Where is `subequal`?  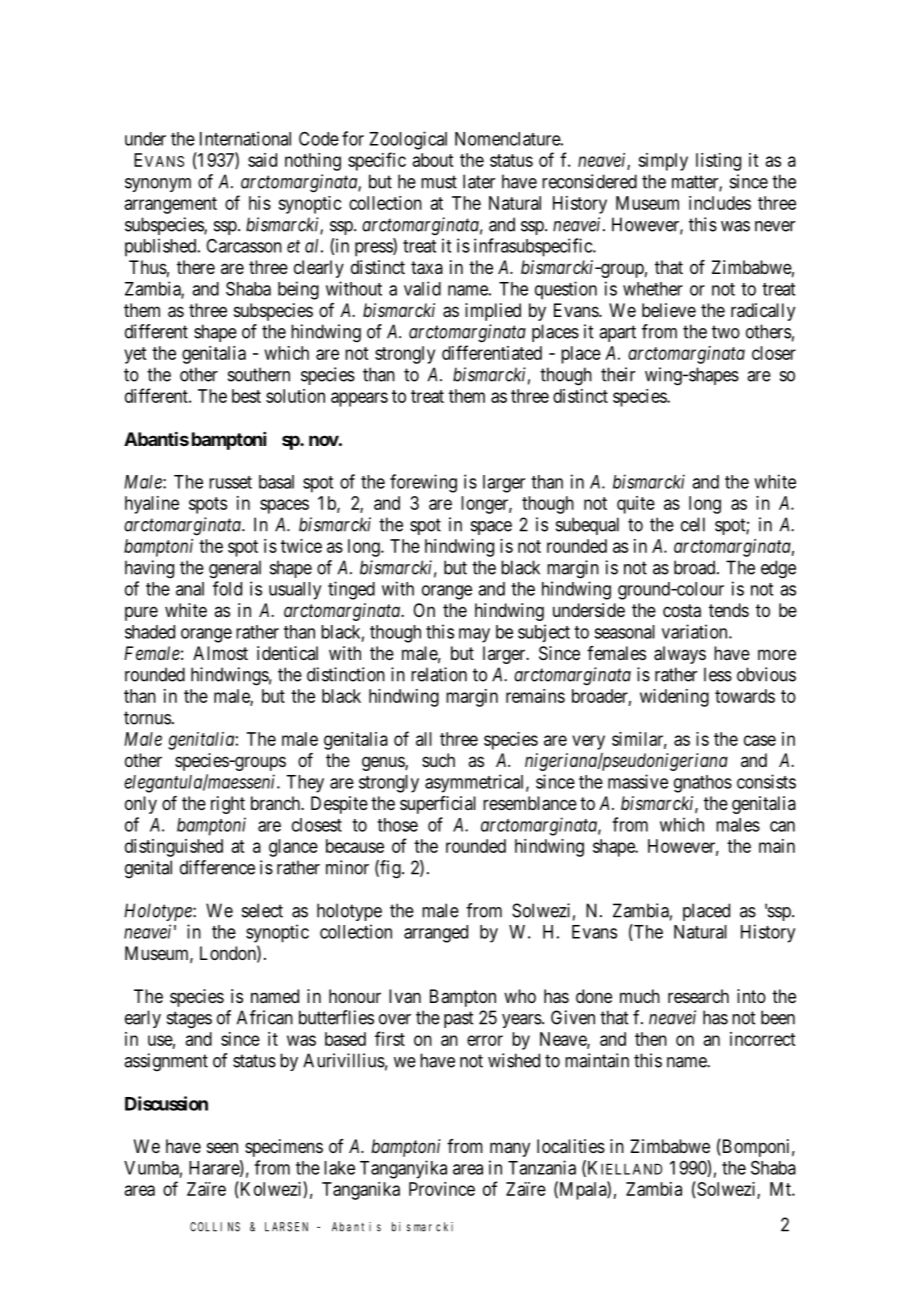
subequal is located at coordinates (587, 526).
